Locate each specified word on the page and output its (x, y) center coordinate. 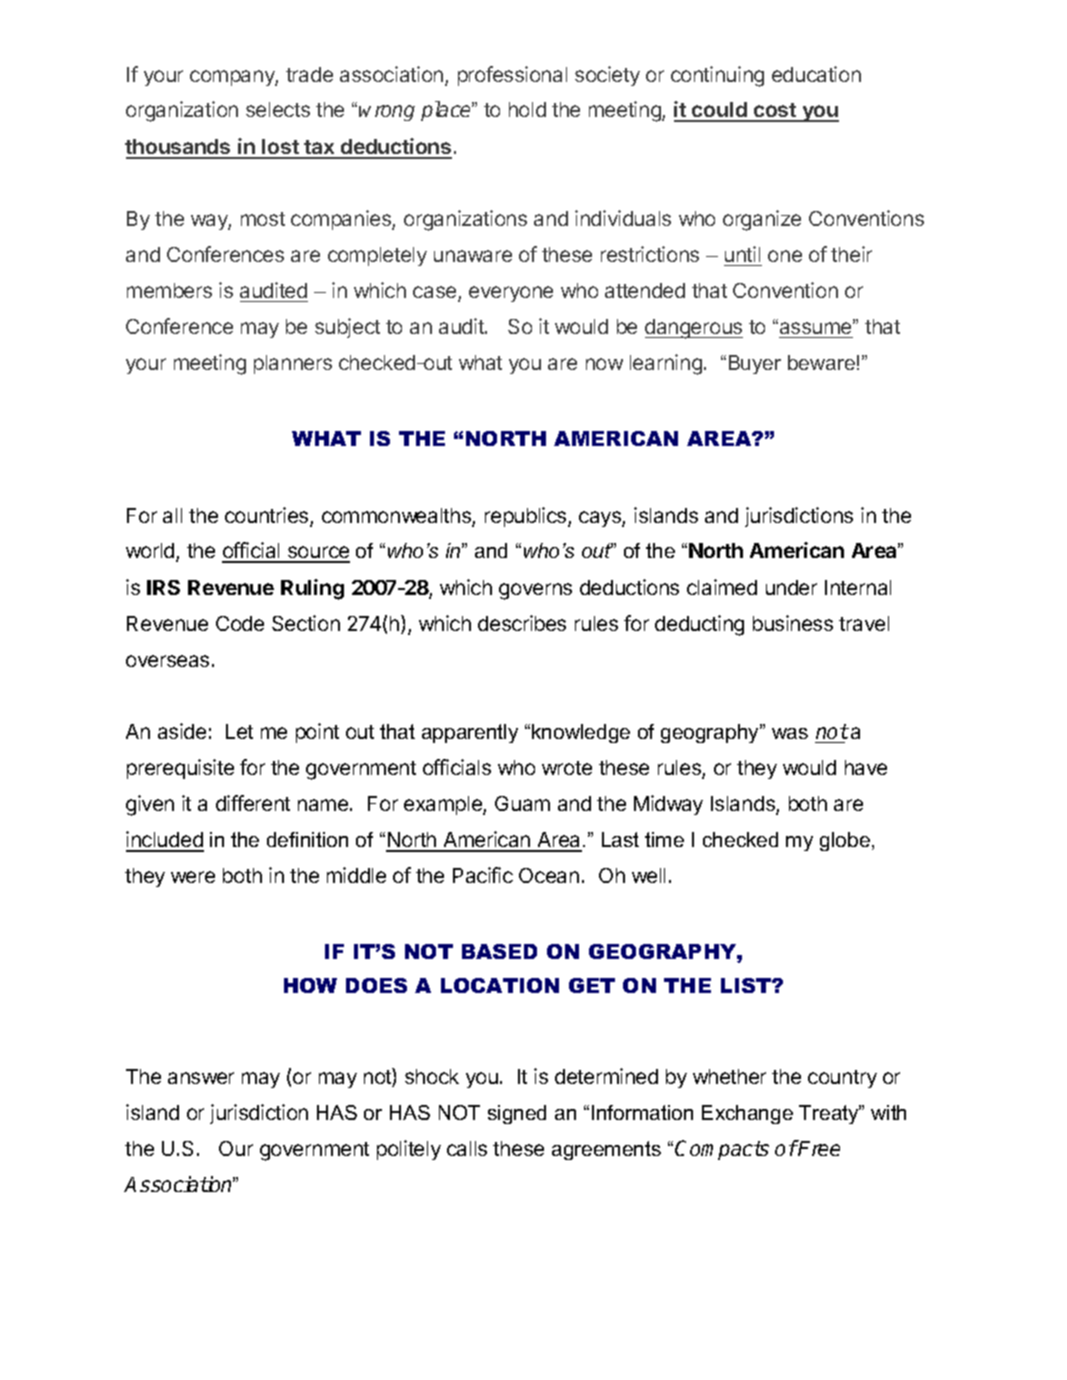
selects (278, 109)
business (793, 623)
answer (201, 1078)
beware (821, 362)
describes (522, 623)
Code (240, 623)
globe (845, 841)
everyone (511, 294)
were (193, 877)
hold (527, 109)
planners (293, 364)
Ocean (549, 875)
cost (775, 112)
